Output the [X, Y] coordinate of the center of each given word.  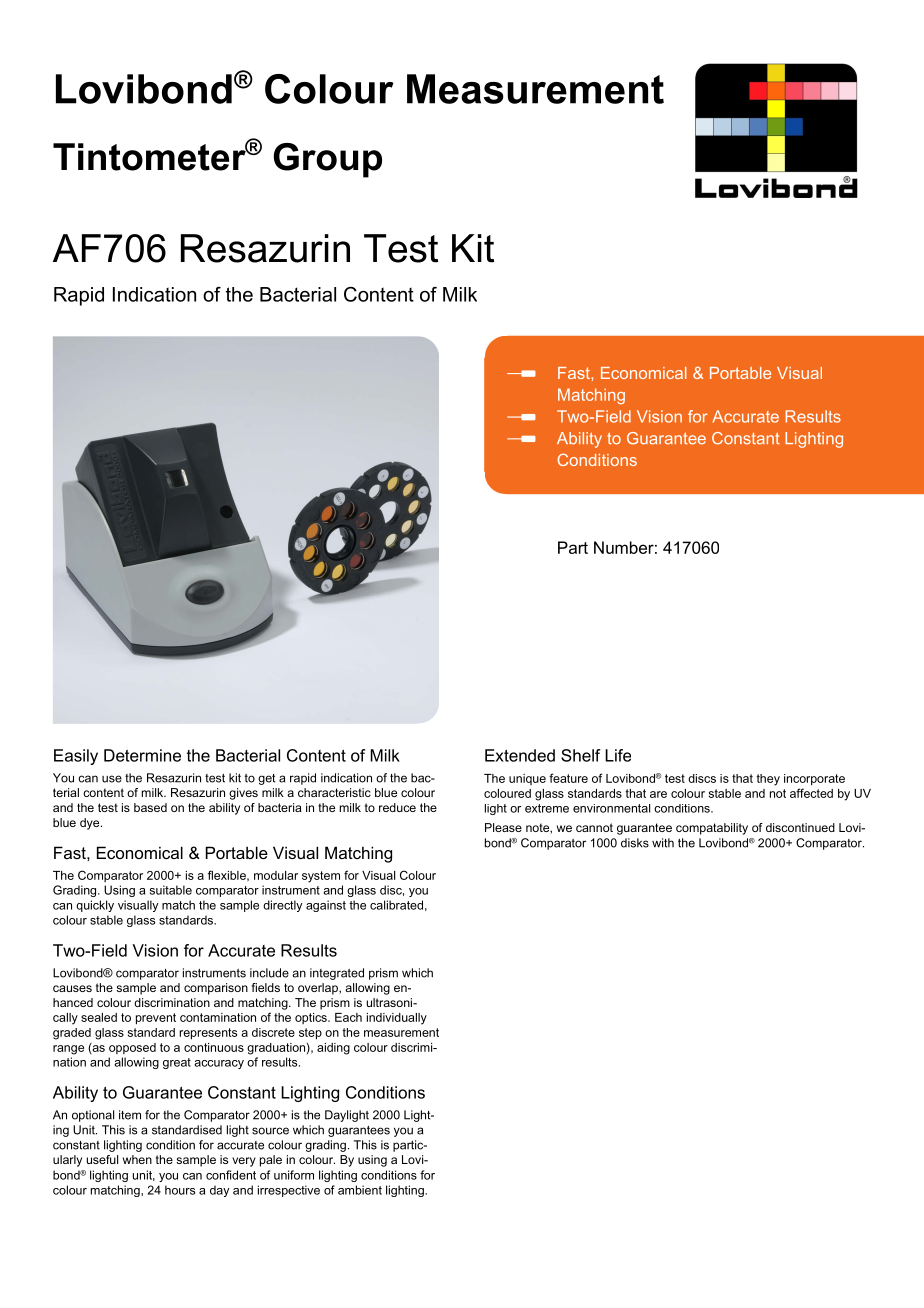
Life [618, 755]
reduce [397, 807]
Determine [142, 755]
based [150, 807]
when [137, 1159]
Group [327, 160]
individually [397, 1019]
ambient [360, 1190]
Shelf [581, 755]
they [768, 780]
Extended [520, 755]
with [663, 843]
